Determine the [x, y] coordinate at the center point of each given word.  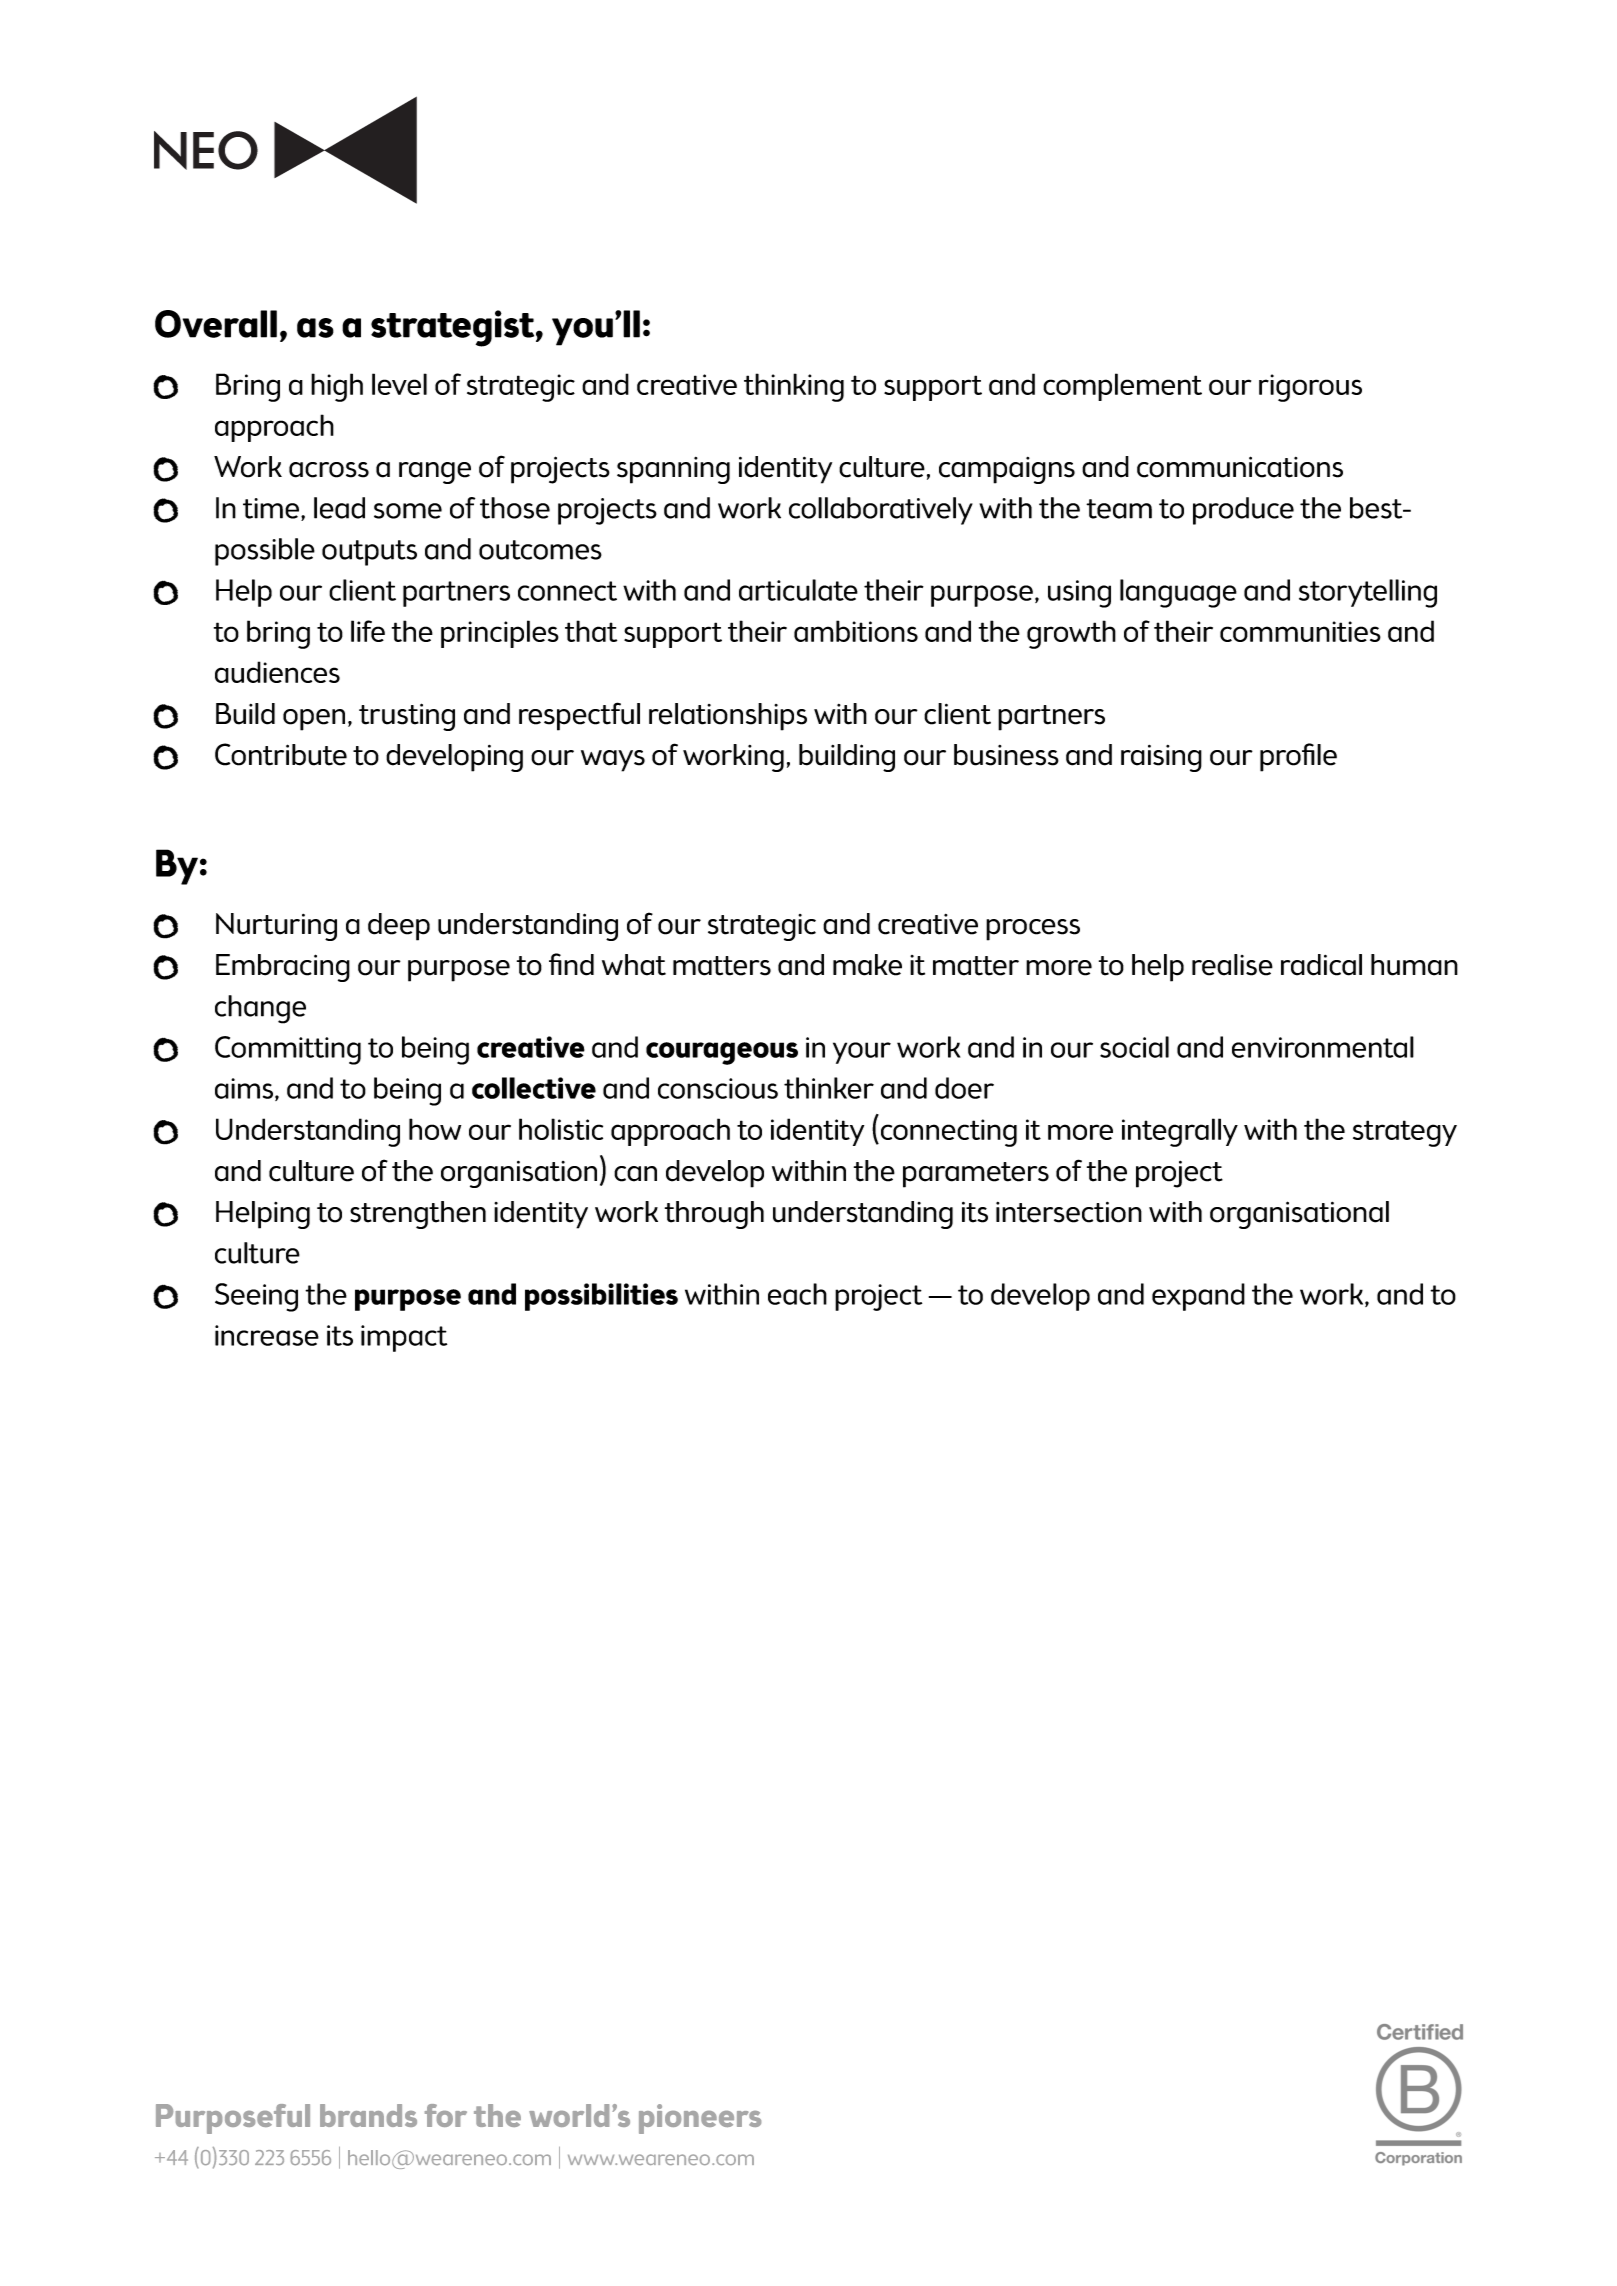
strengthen [418, 1215]
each [797, 1294]
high [337, 387]
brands [368, 2115]
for [446, 2115]
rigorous [1310, 388]
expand [1198, 1297]
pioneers [700, 2119]
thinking [794, 387]
